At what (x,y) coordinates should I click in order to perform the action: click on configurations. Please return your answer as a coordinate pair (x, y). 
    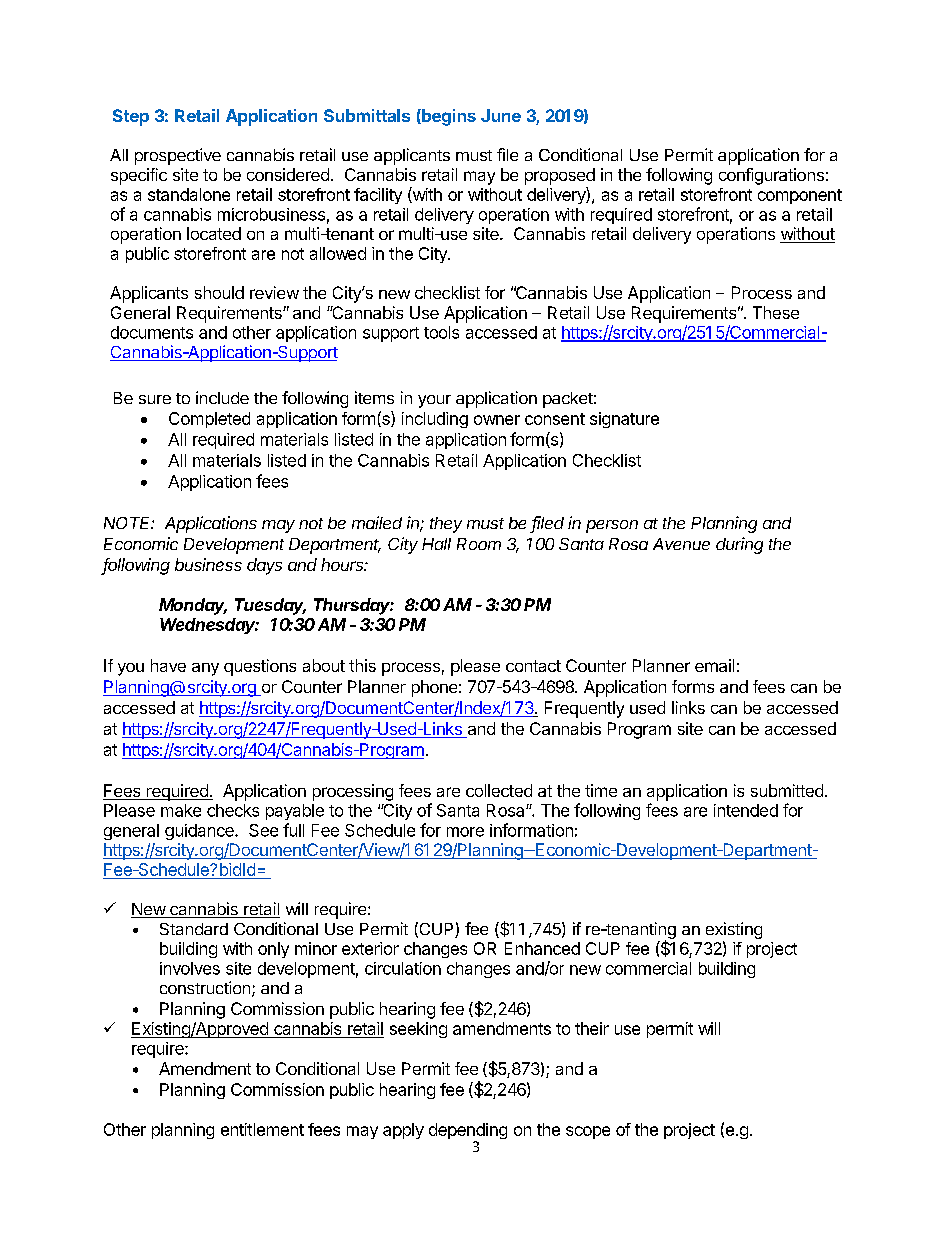
    Looking at the image, I should click on (771, 176).
